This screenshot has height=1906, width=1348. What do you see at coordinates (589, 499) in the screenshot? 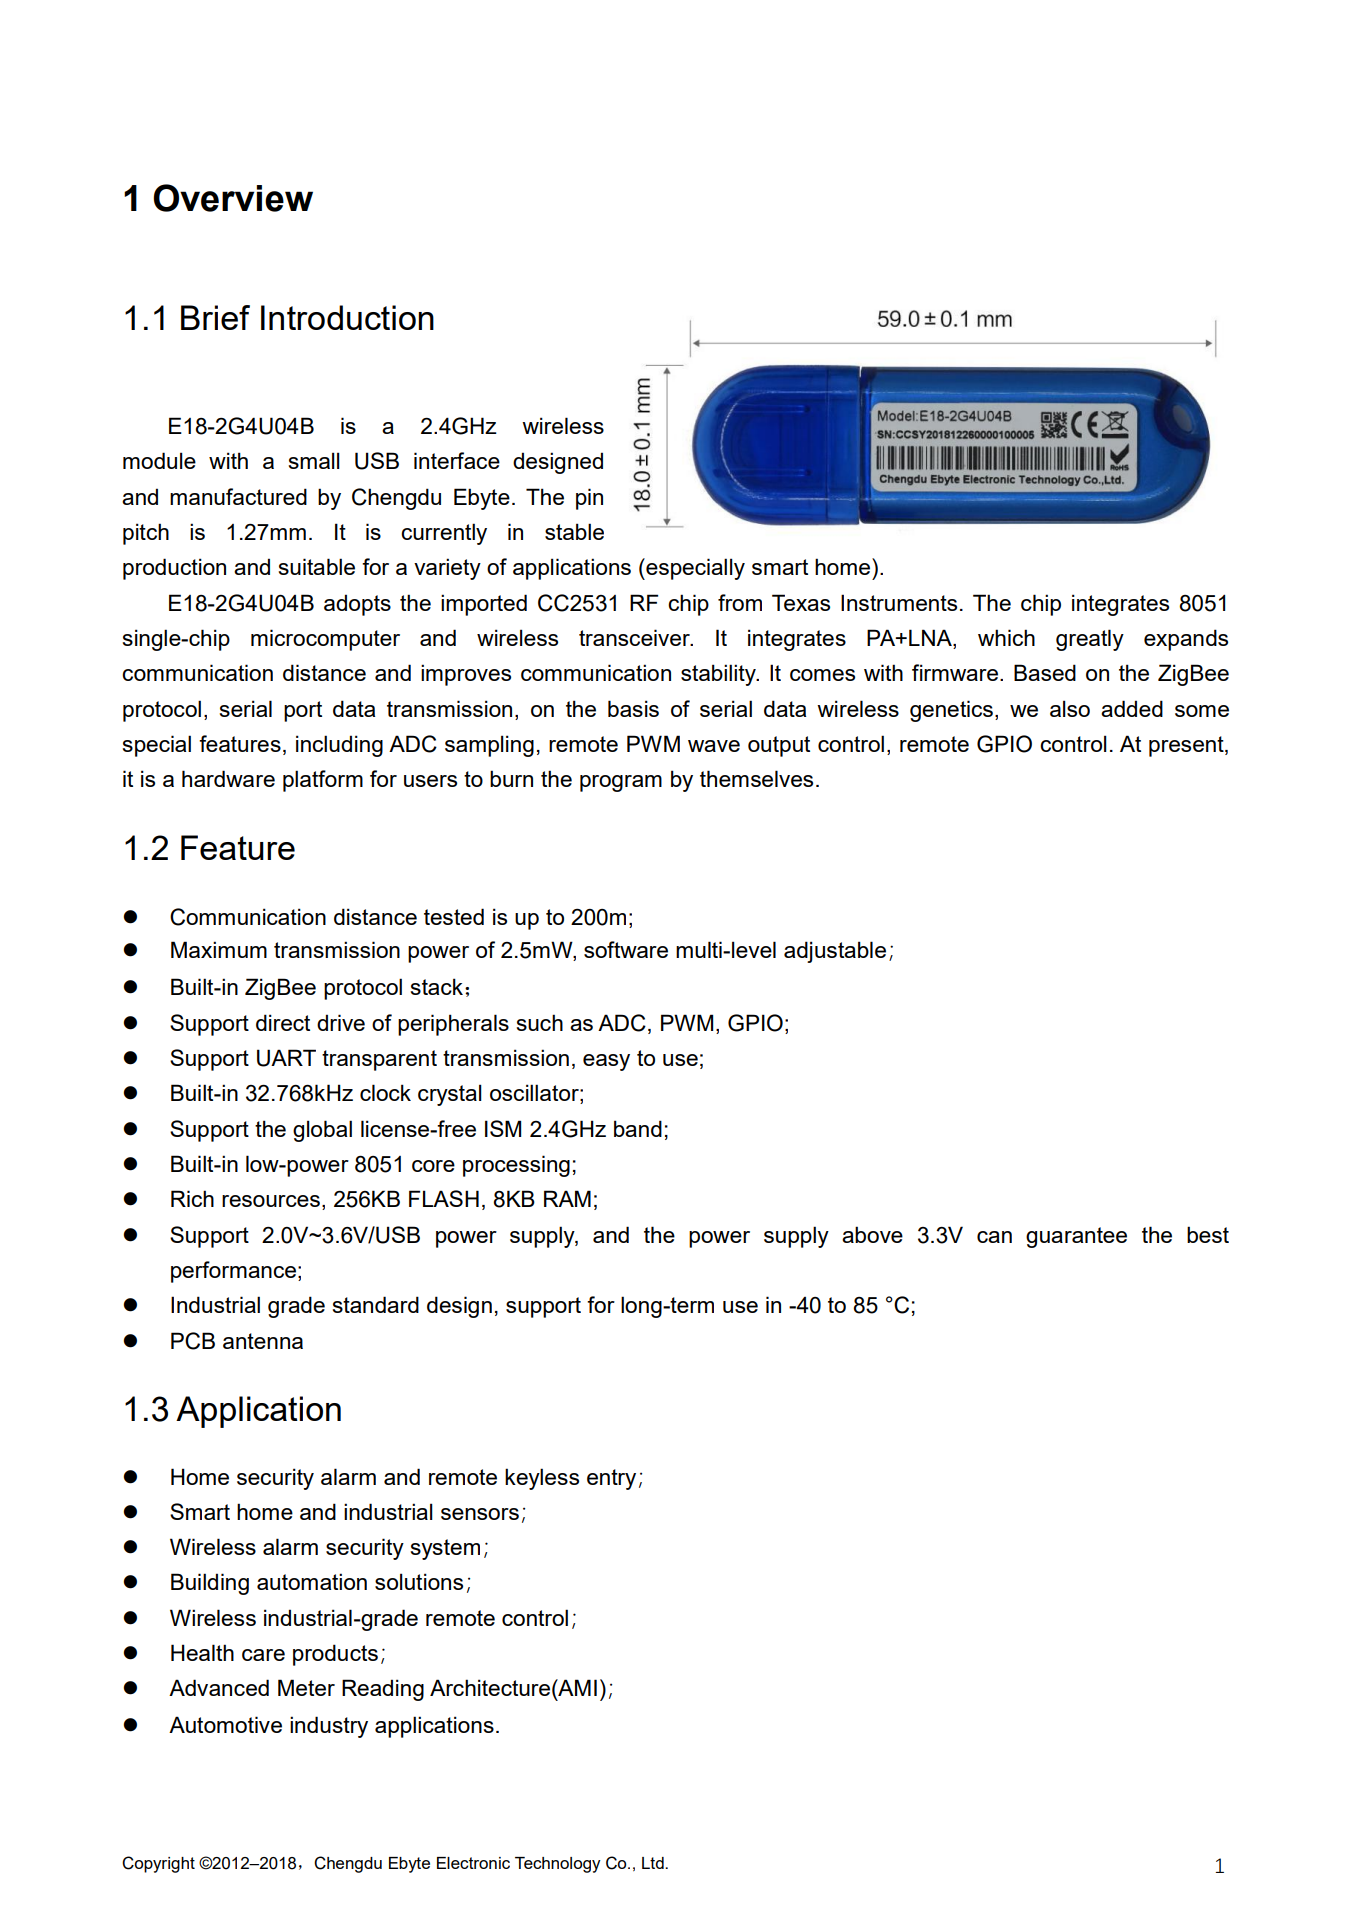
I see `pin` at bounding box center [589, 499].
